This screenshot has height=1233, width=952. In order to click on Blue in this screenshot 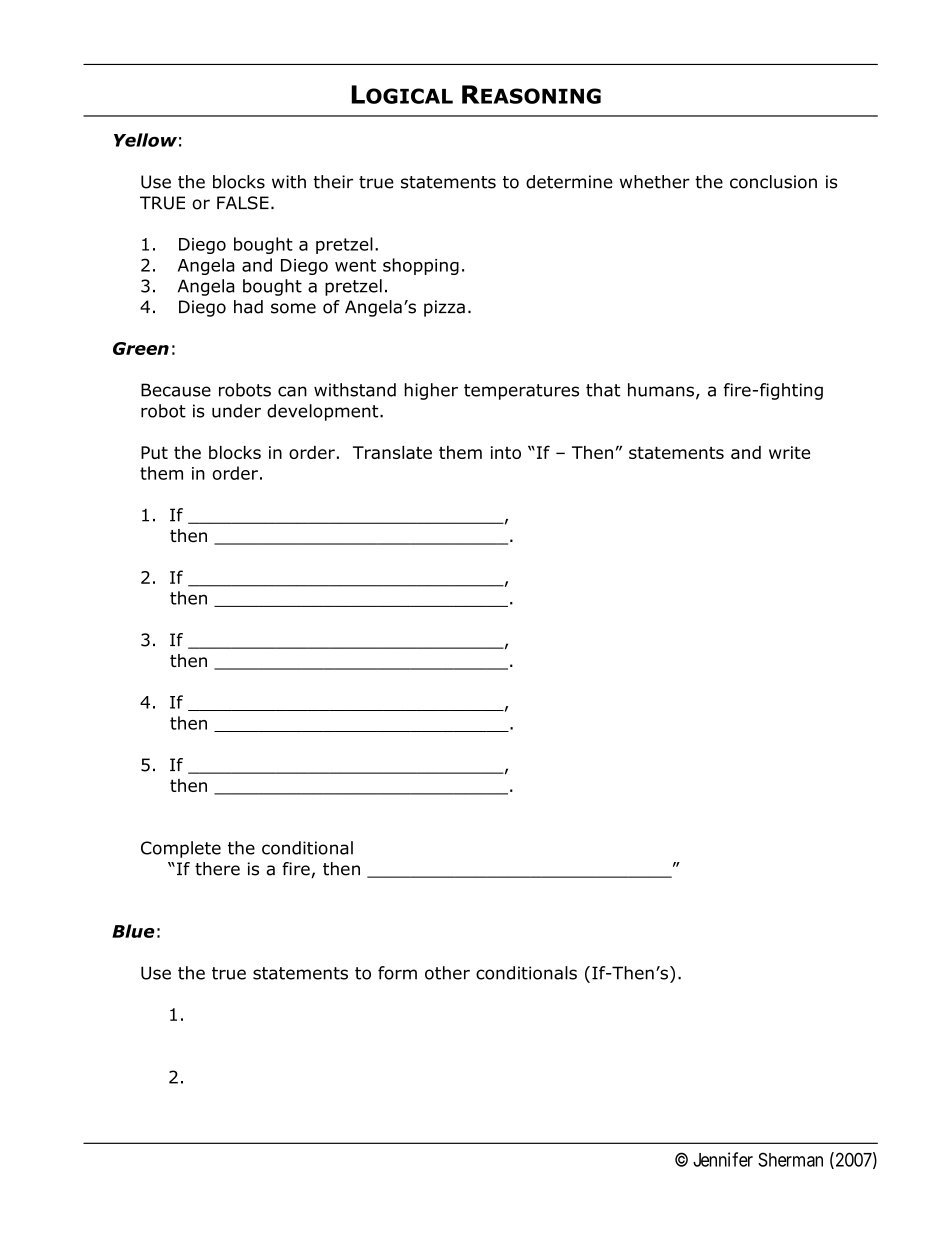, I will do `click(133, 931)`.
